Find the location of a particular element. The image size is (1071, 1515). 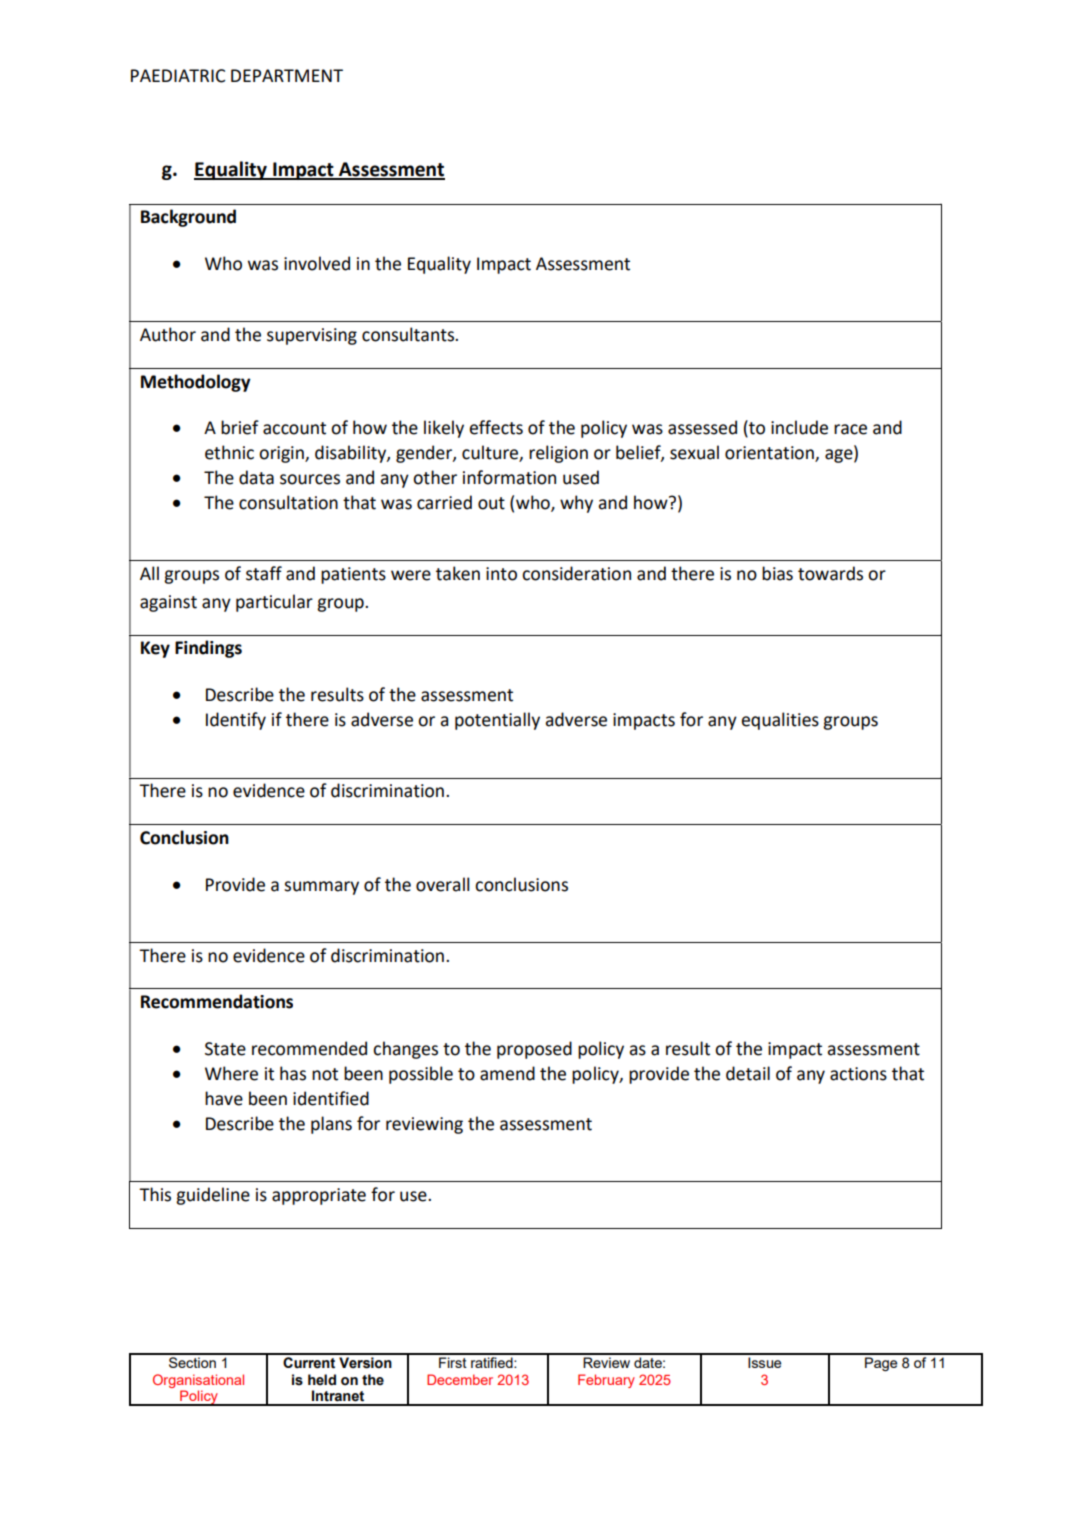

have is located at coordinates (224, 1098).
